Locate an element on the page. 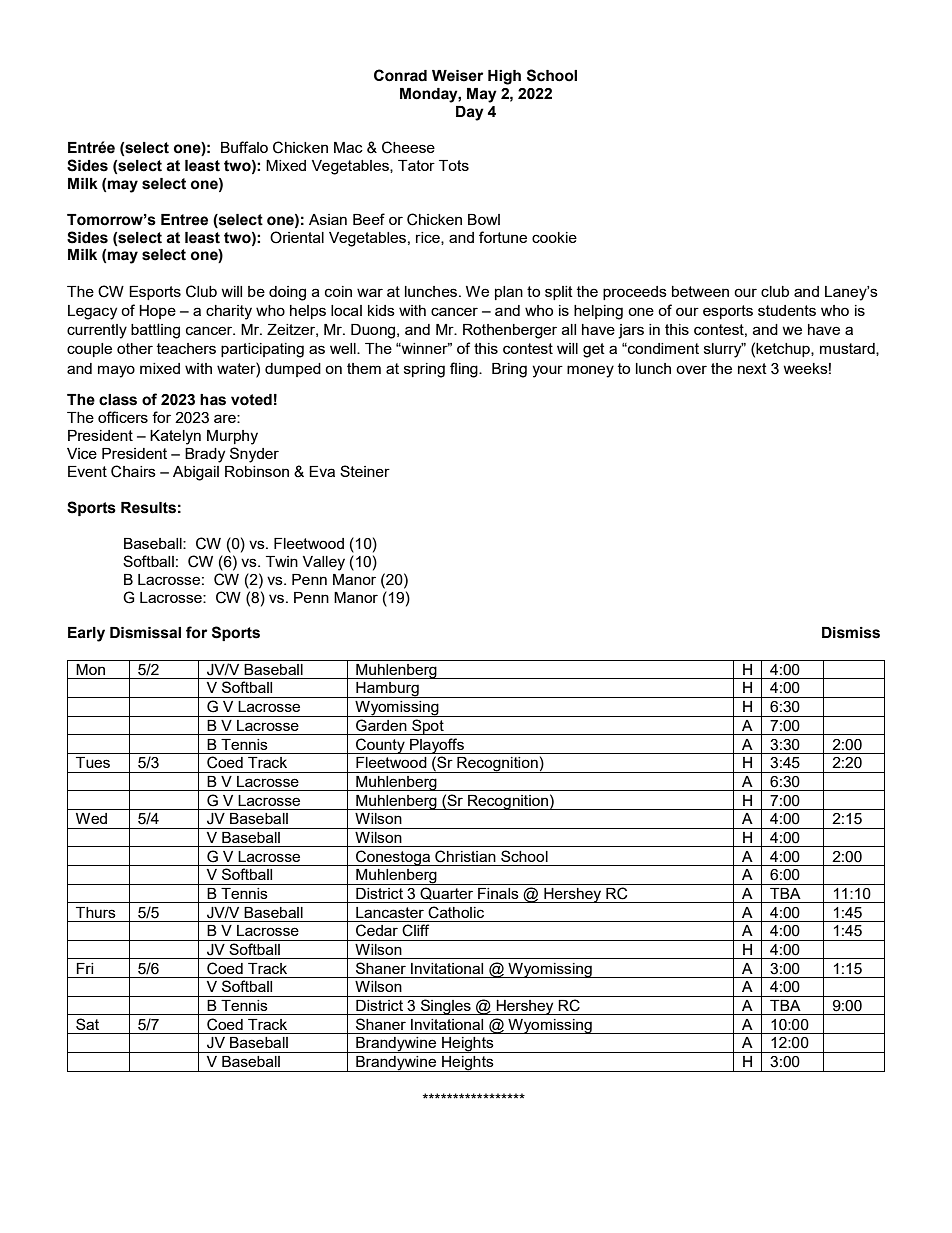  Hamburg is located at coordinates (387, 690).
